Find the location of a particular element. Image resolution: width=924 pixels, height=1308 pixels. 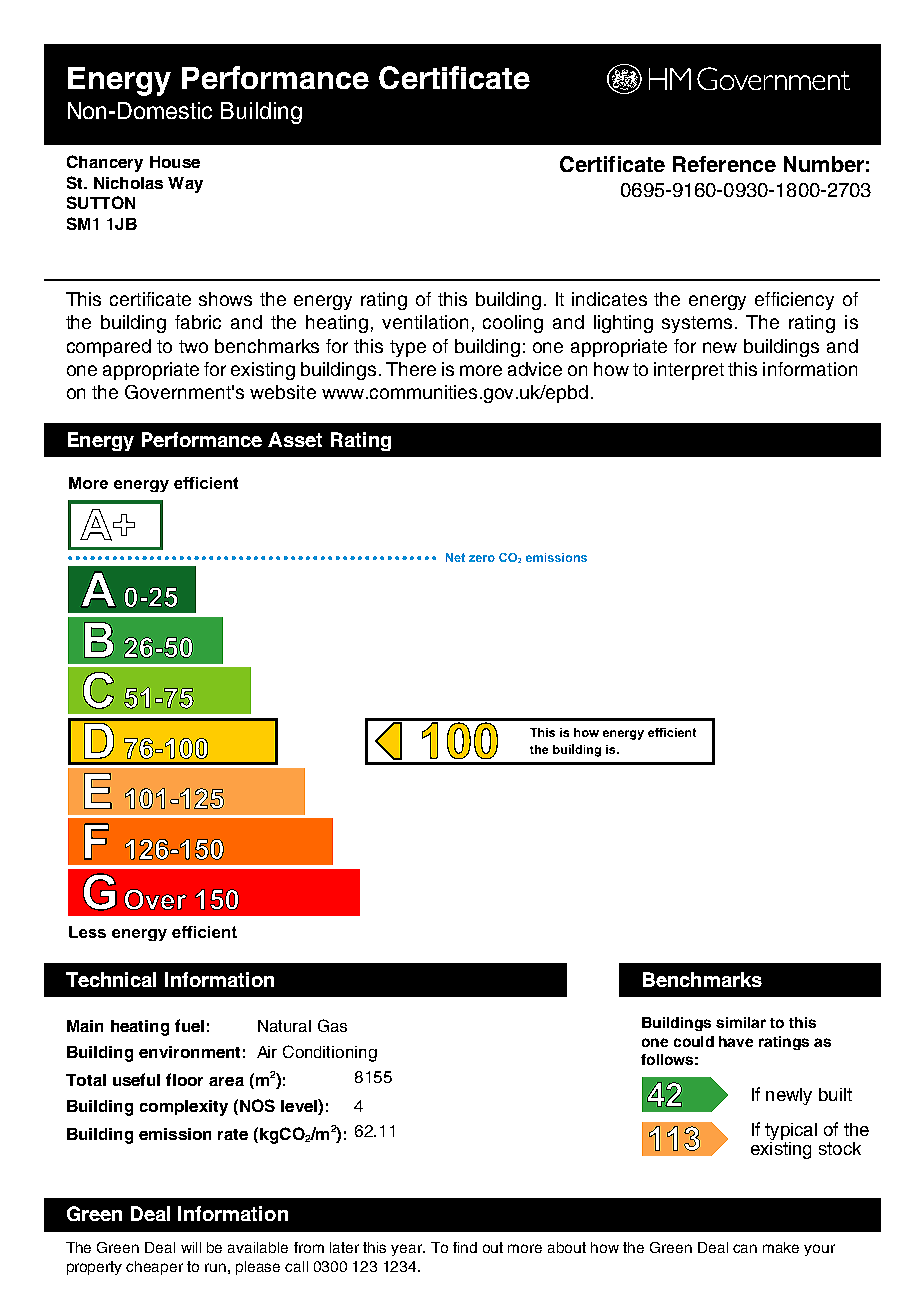

Technical is located at coordinates (111, 979).
